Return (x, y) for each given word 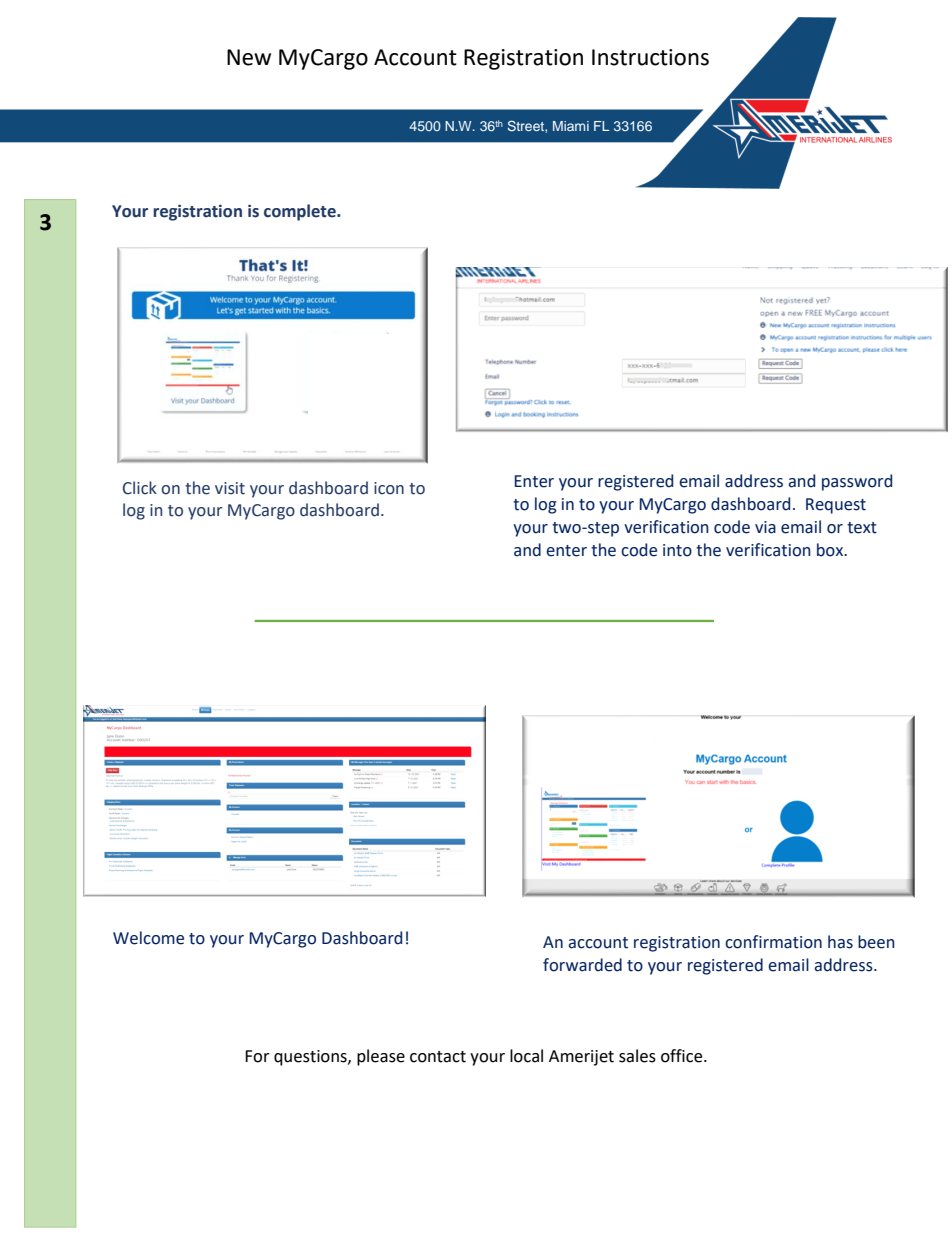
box (831, 550)
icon (389, 488)
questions (311, 1058)
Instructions (650, 57)
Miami (571, 126)
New (249, 57)
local (526, 1056)
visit (230, 488)
